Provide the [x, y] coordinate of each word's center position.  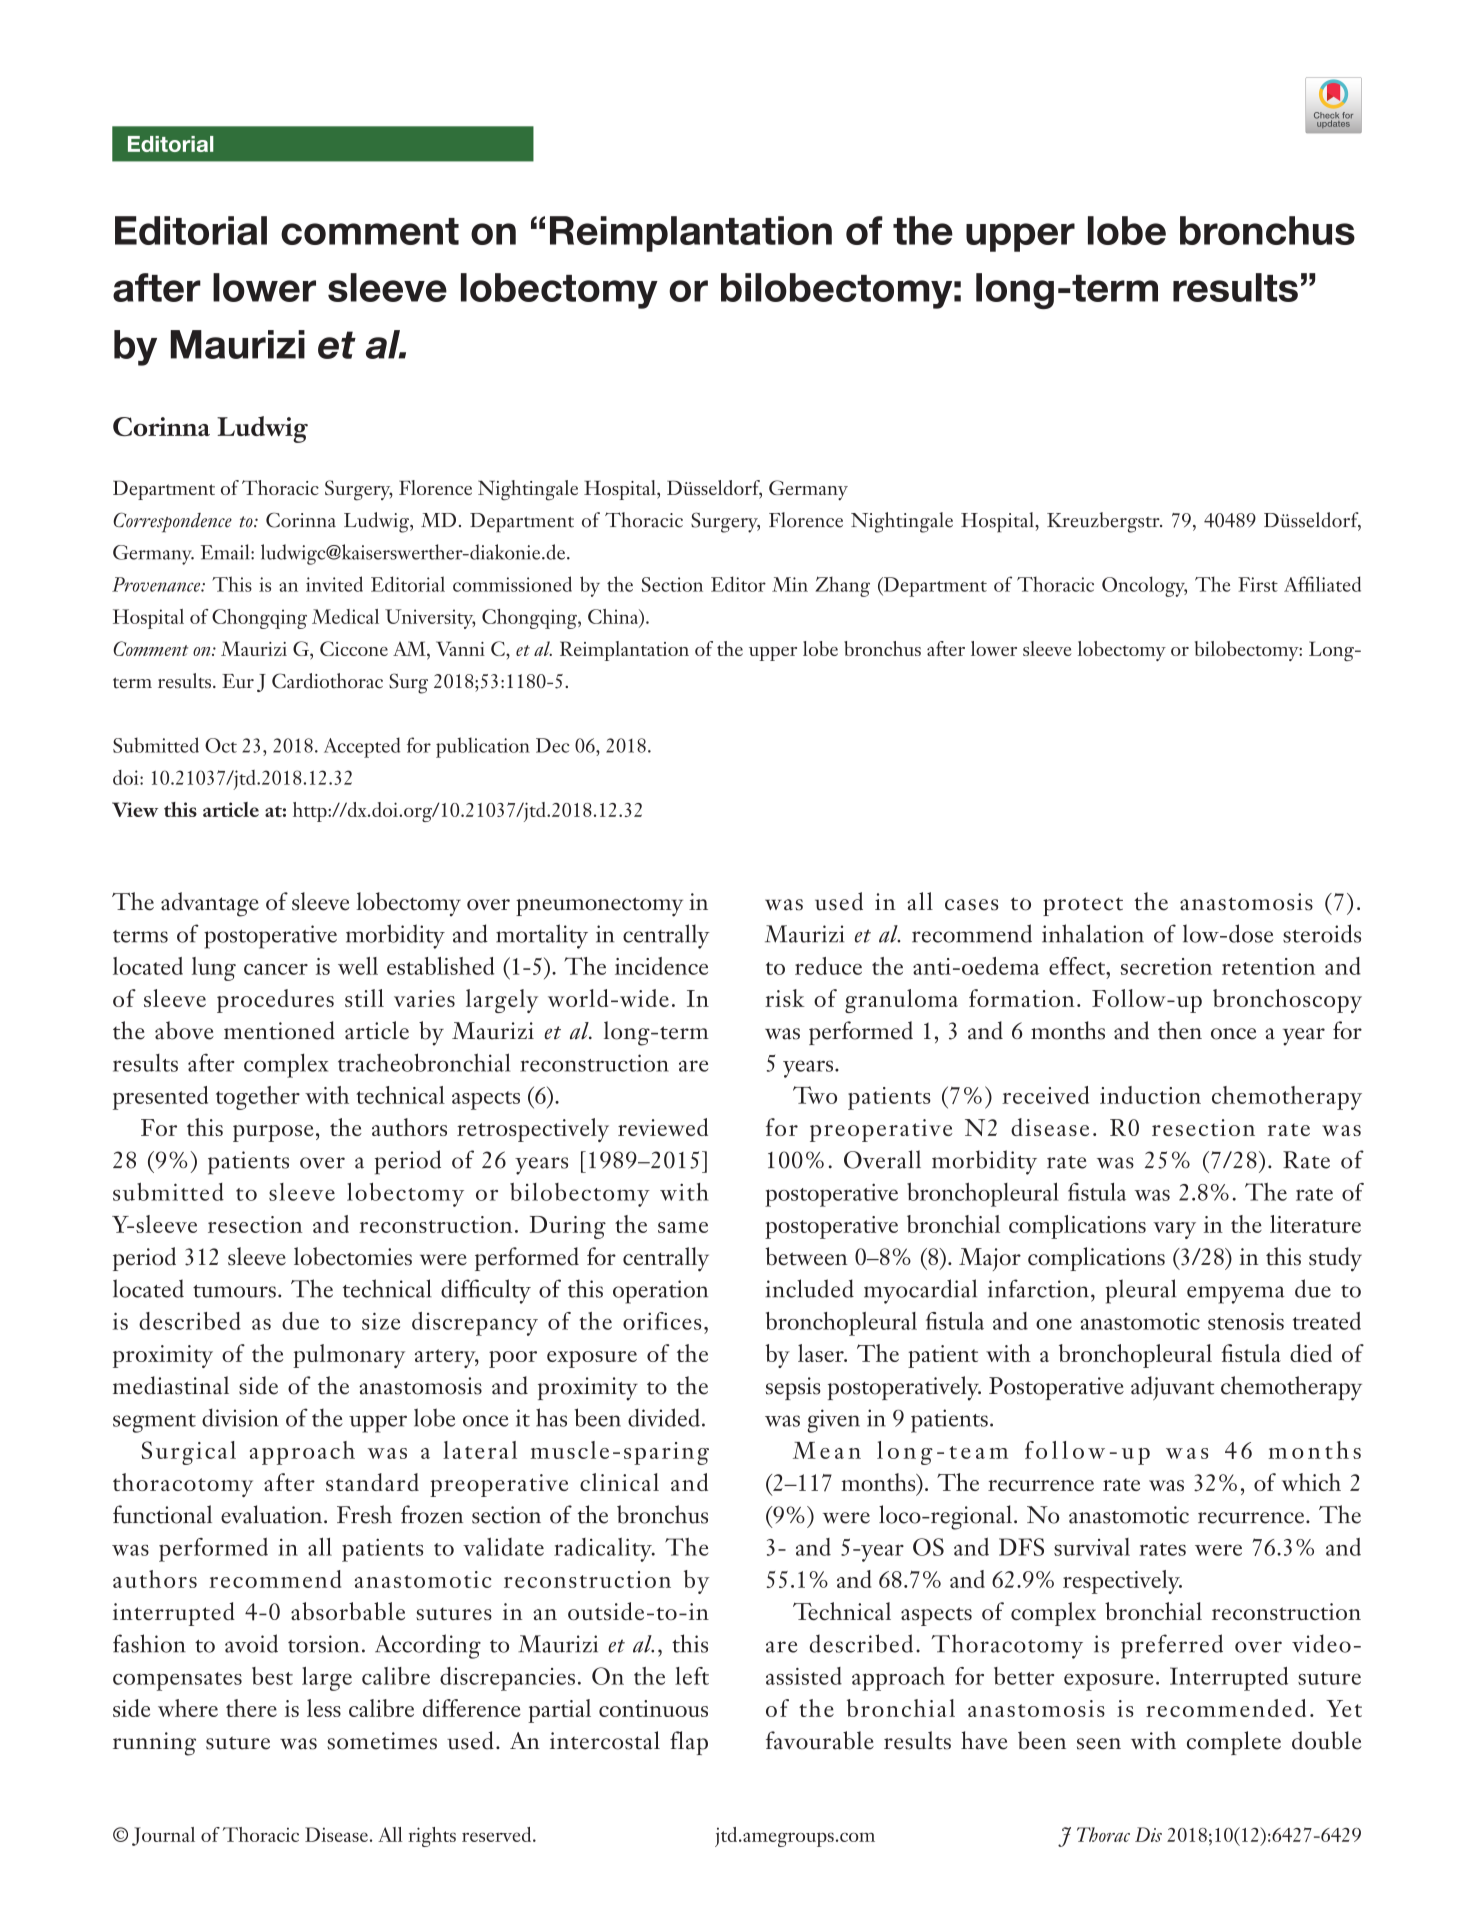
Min [790, 584]
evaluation [273, 1514]
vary [1174, 1230]
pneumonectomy [599, 907]
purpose [273, 1133]
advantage [210, 904]
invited [334, 584]
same [683, 1227]
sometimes [382, 1741]
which [1311, 1482]
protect [1083, 906]
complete [1234, 1743]
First [1258, 584]
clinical [619, 1482]
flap [689, 1743]
